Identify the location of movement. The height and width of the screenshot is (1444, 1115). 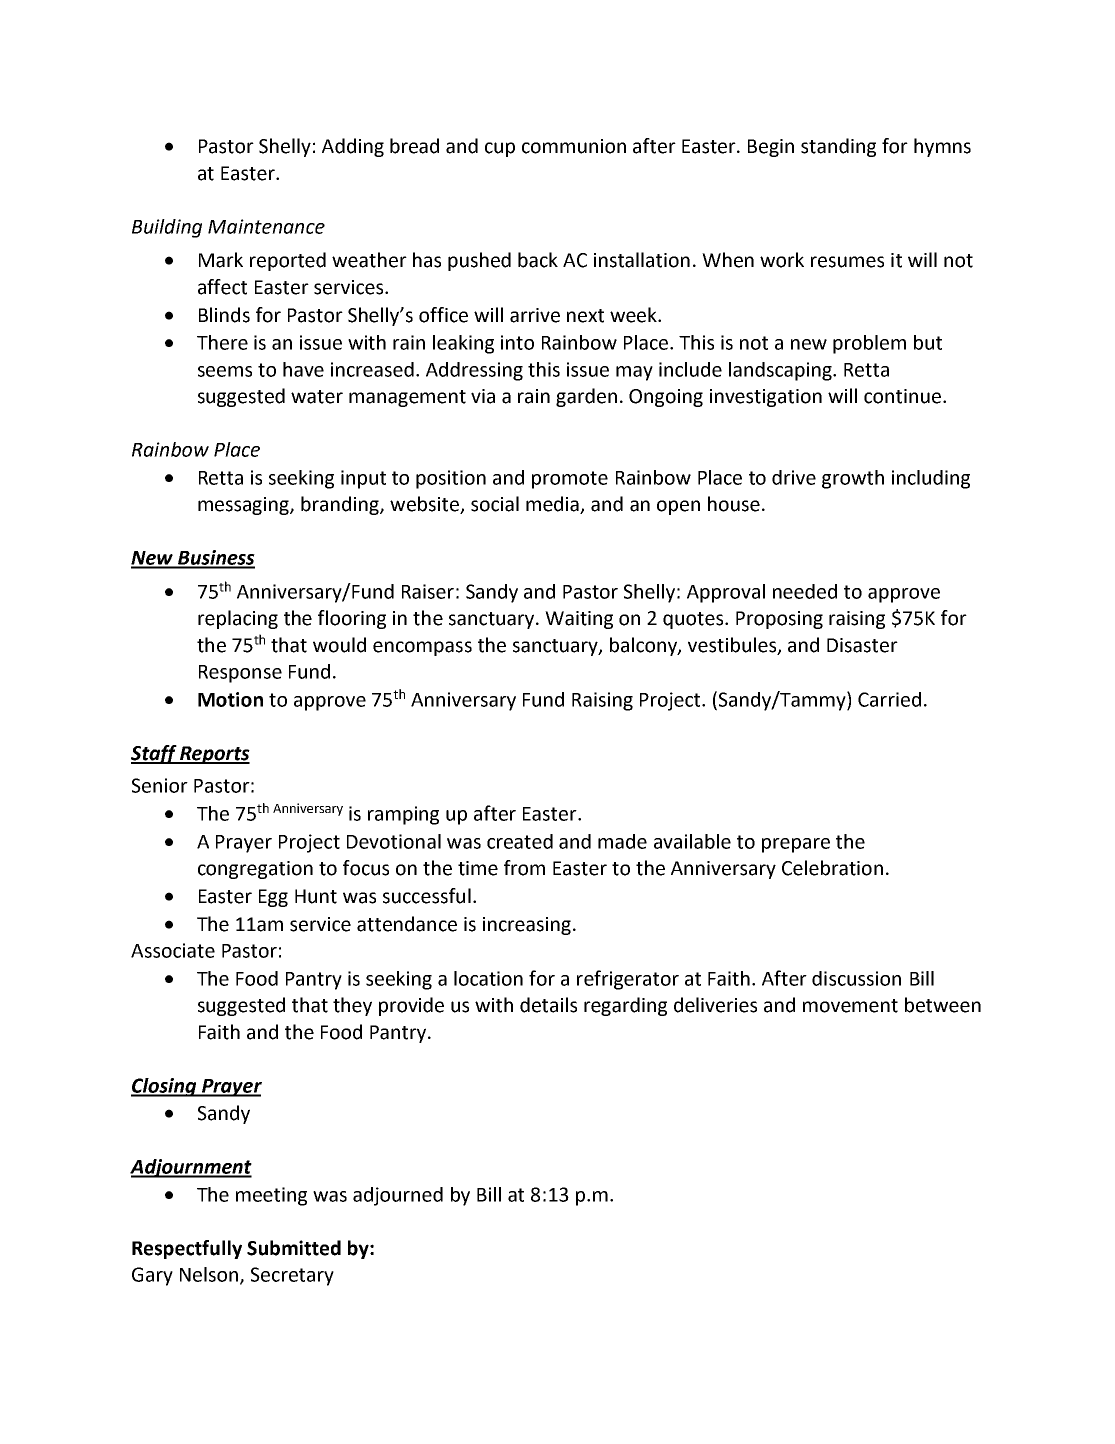
(850, 1006).
